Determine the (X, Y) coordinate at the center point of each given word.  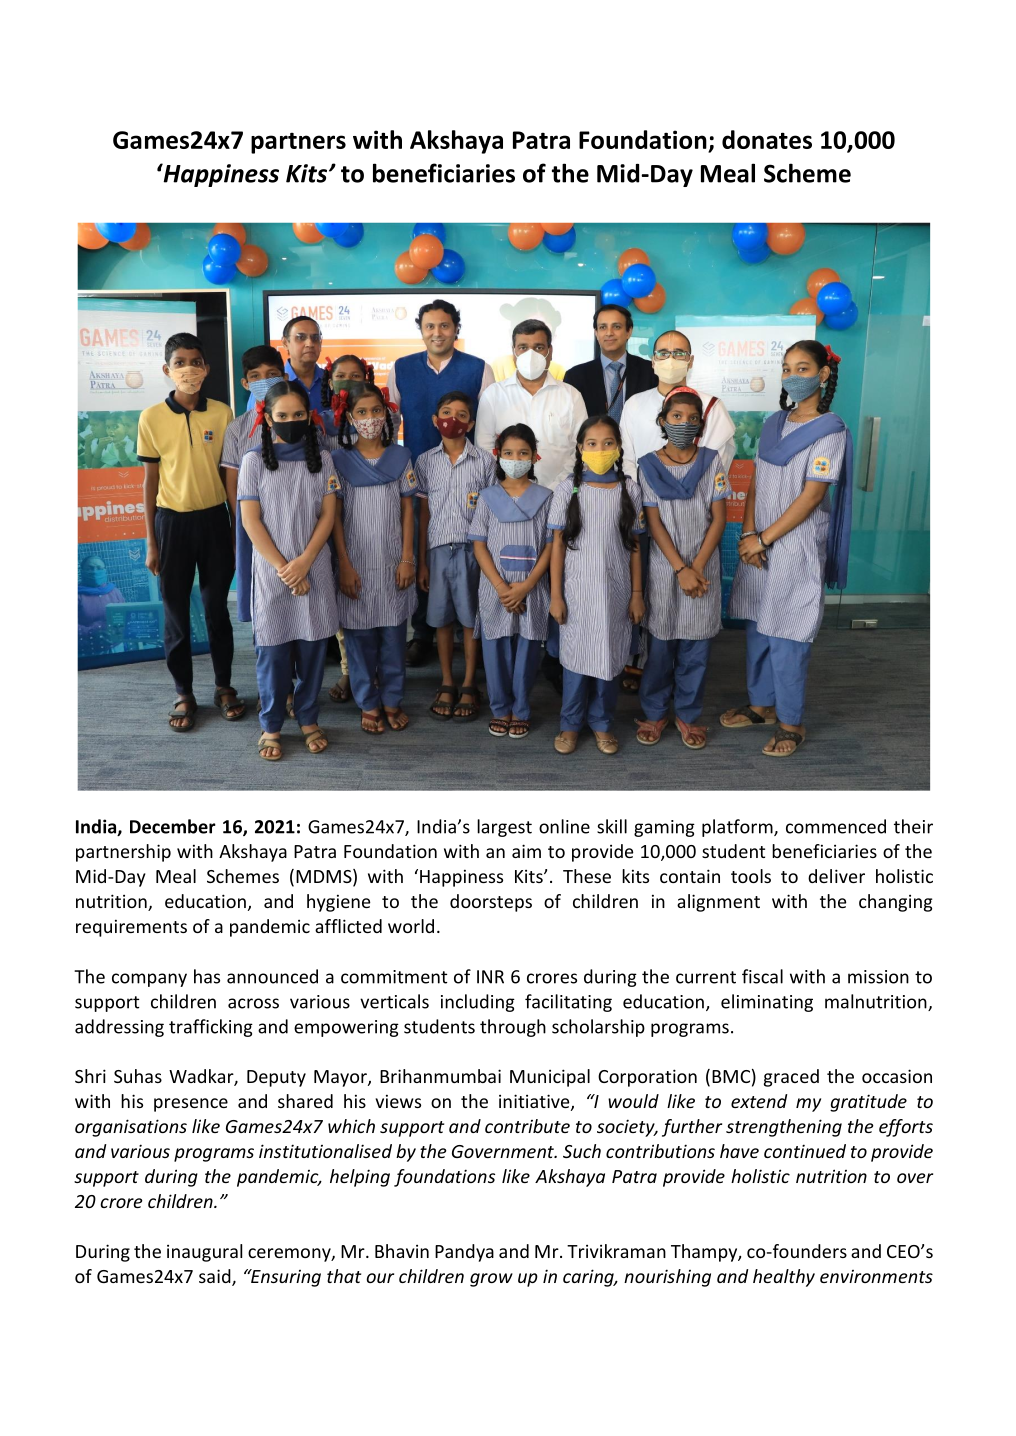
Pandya (464, 1253)
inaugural (204, 1253)
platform (738, 828)
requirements (131, 928)
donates (767, 139)
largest (504, 828)
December (173, 826)
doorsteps (491, 903)
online (564, 826)
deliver (836, 876)
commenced (836, 826)
